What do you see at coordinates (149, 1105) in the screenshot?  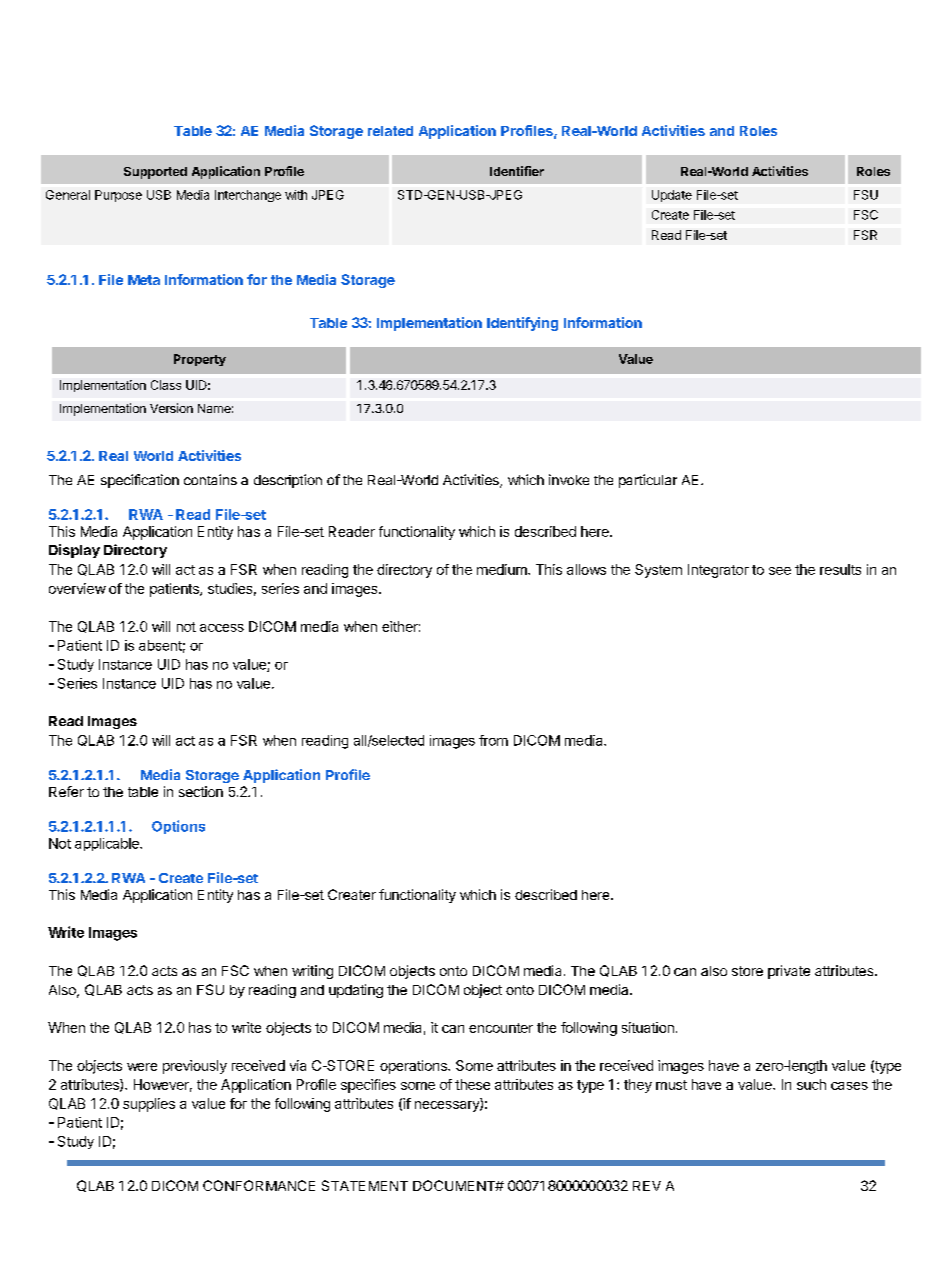 I see `supplies` at bounding box center [149, 1105].
